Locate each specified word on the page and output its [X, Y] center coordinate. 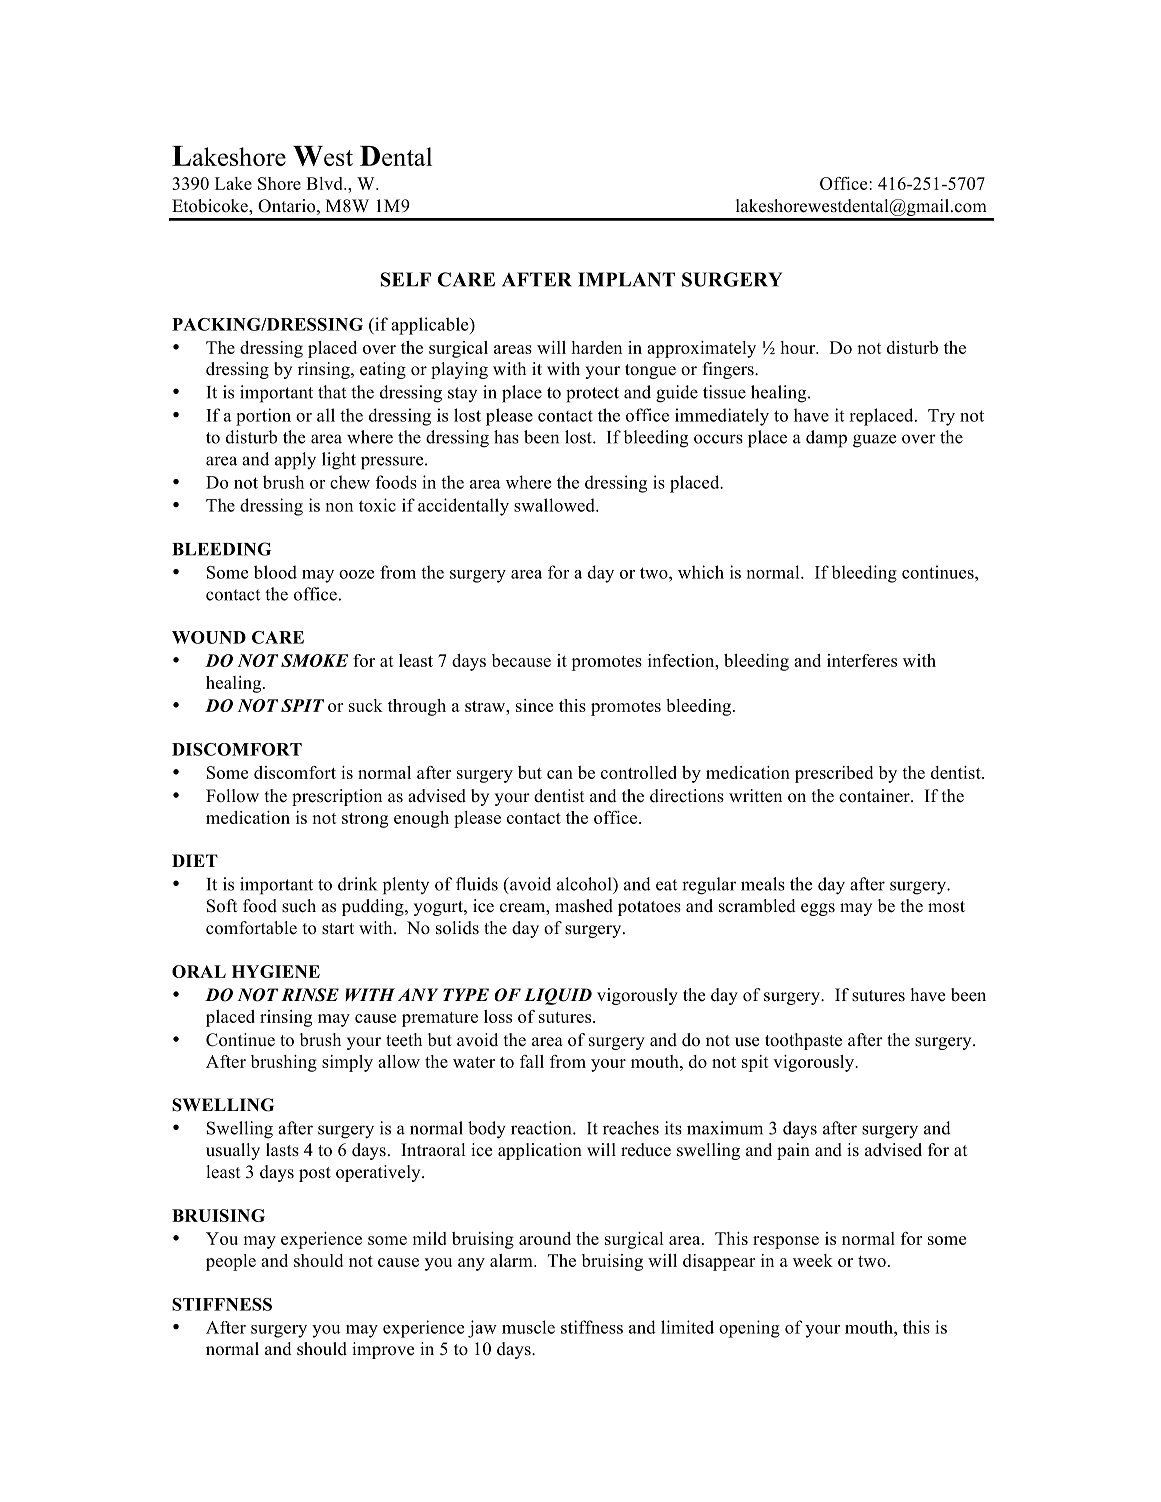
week [813, 1260]
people [231, 1262]
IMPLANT [626, 279]
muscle [528, 1327]
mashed [584, 906]
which [701, 572]
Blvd [325, 183]
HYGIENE [276, 971]
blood [275, 572]
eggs [818, 909]
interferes [862, 660]
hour [799, 347]
